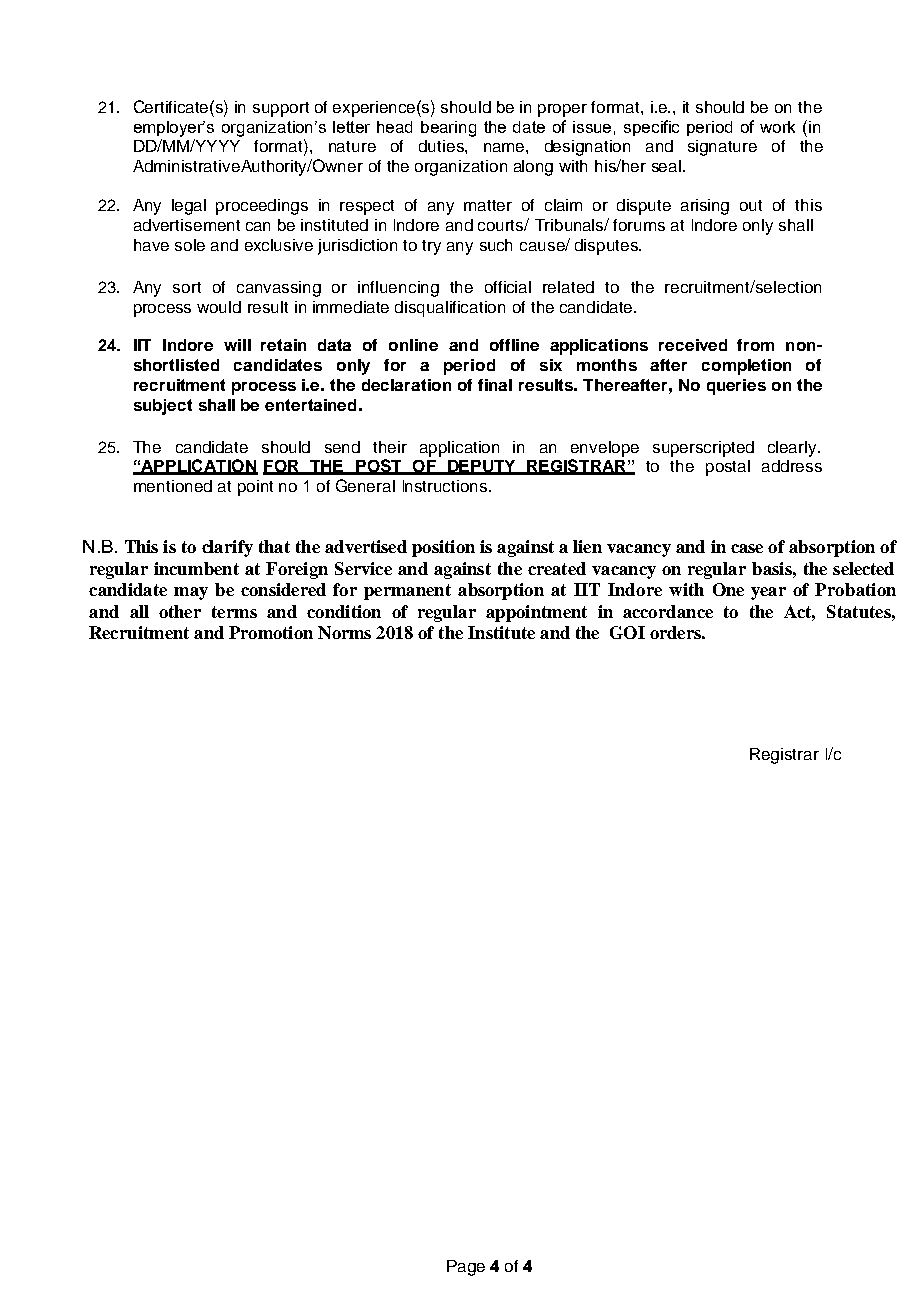  Describe the element at coordinates (668, 611) in the page. I see `accordance` at that location.
